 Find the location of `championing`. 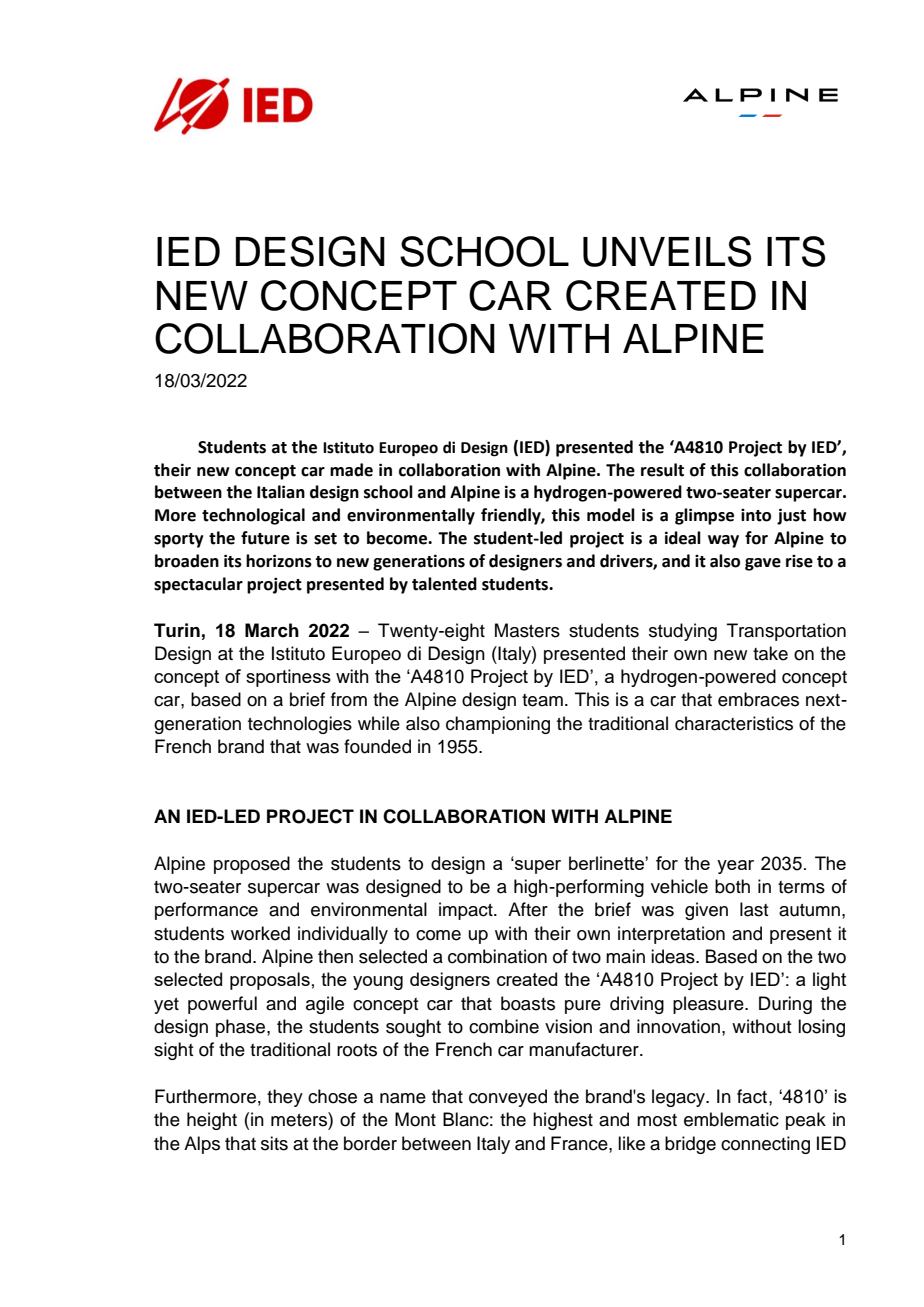

championing is located at coordinates (498, 725).
